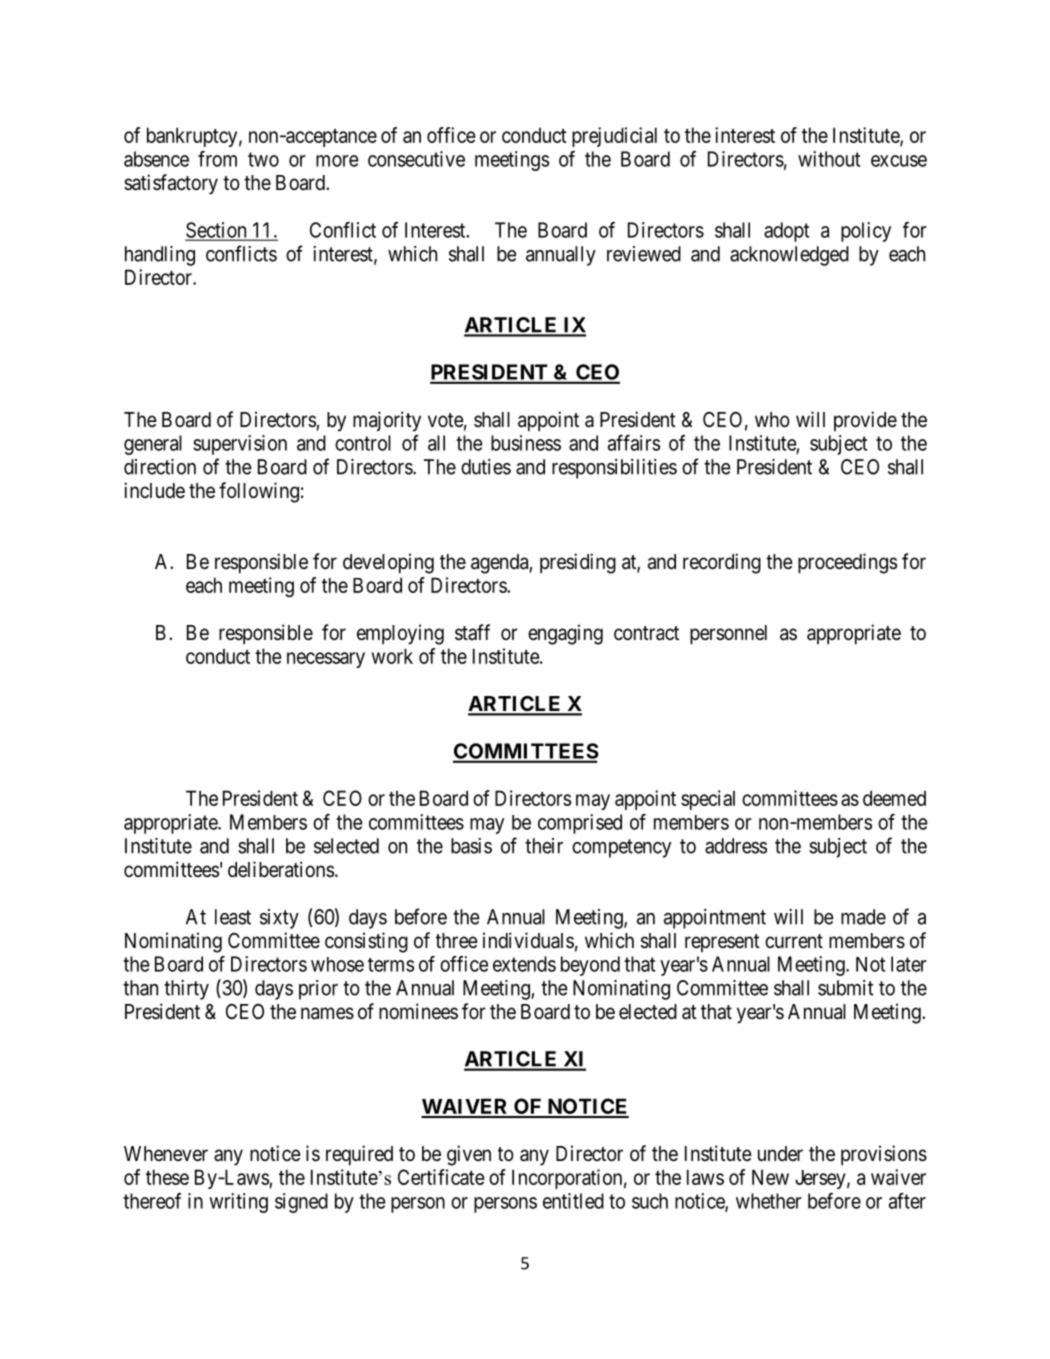  I want to click on prejudicial, so click(614, 137).
